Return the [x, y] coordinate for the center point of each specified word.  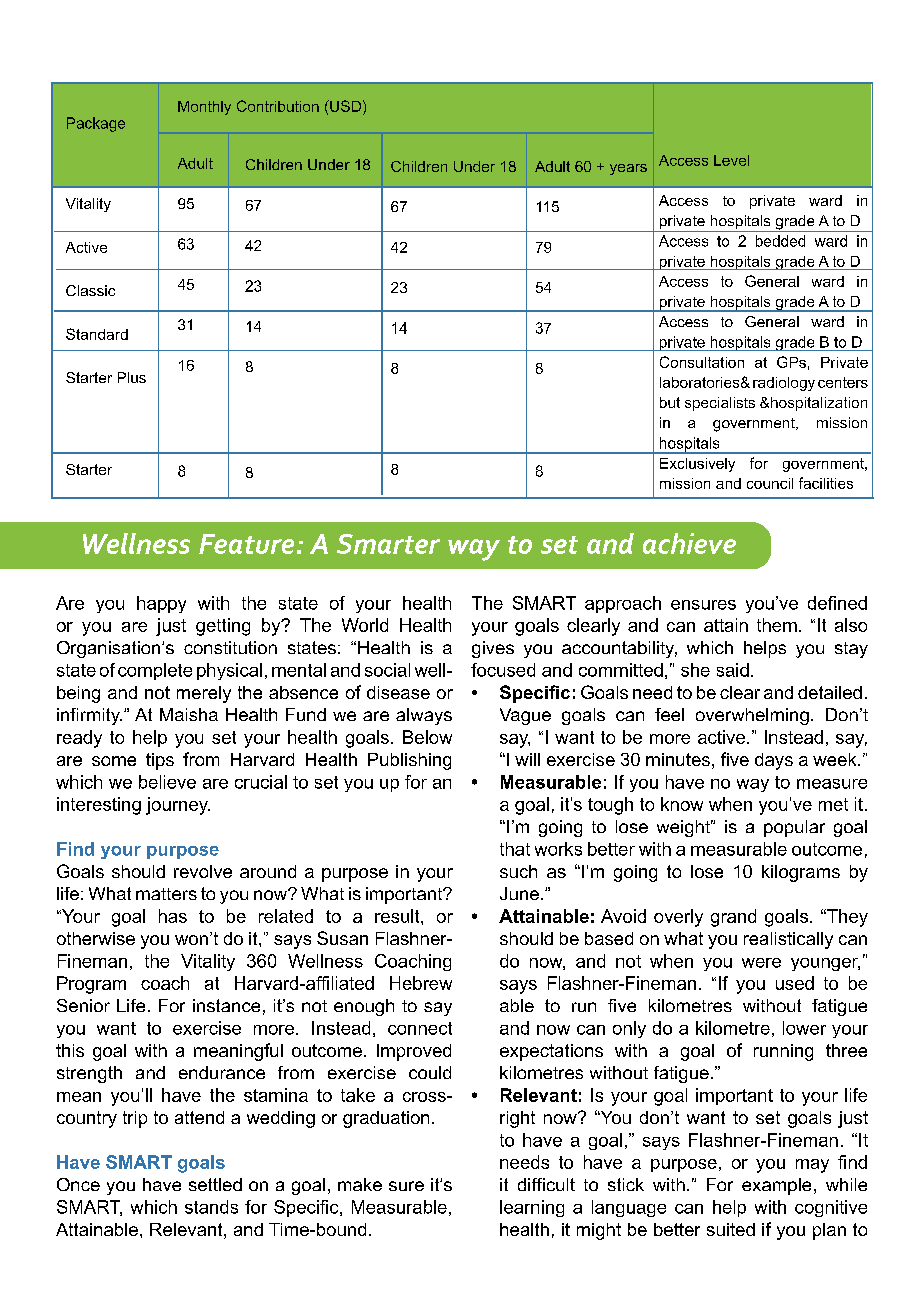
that [515, 849]
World [365, 625]
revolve [203, 871]
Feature [246, 544]
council [770, 483]
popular [794, 828]
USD [344, 106]
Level [731, 160]
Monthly [204, 108]
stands [211, 1207]
